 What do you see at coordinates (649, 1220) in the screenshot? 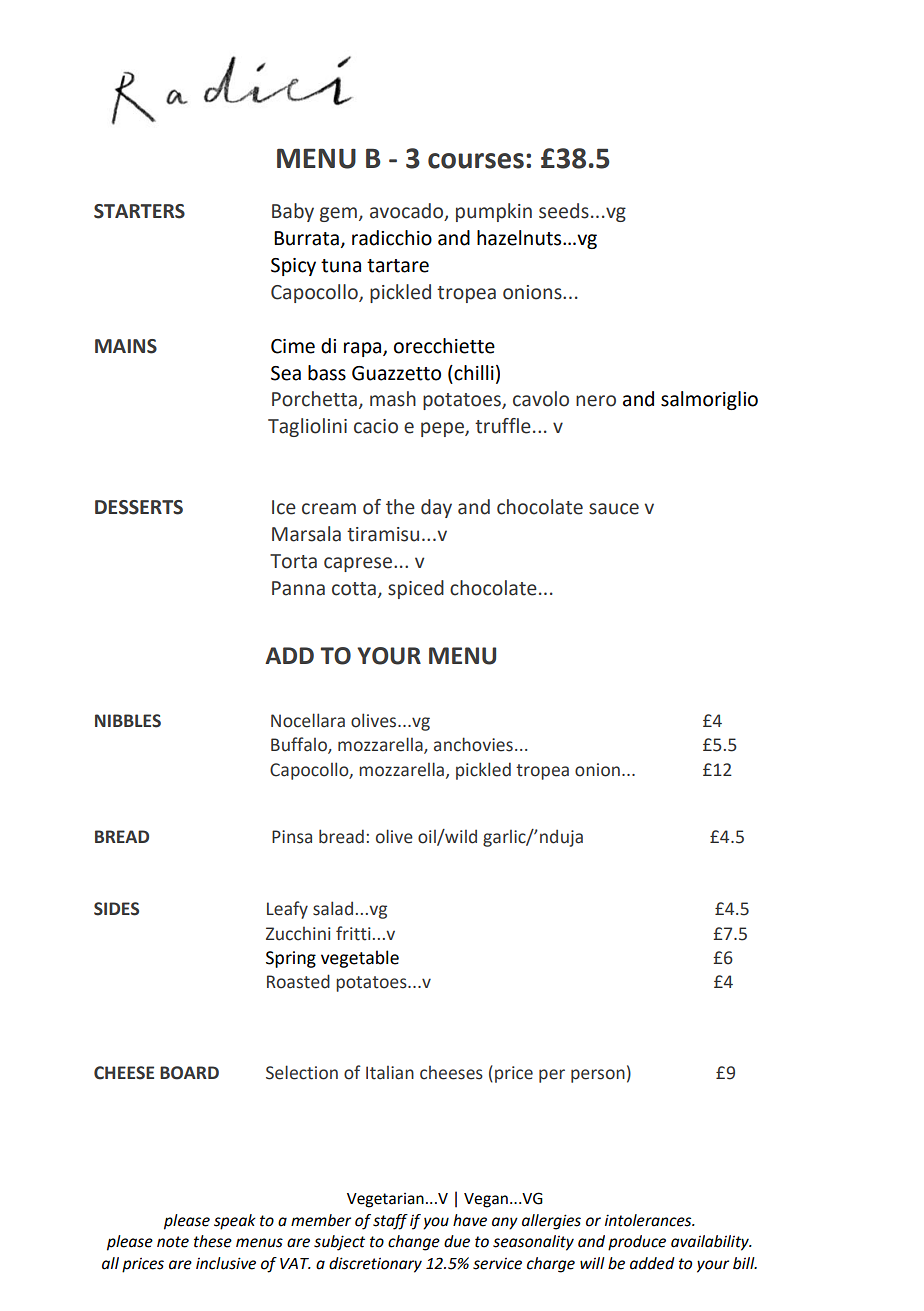
I see `intolerances` at bounding box center [649, 1220].
